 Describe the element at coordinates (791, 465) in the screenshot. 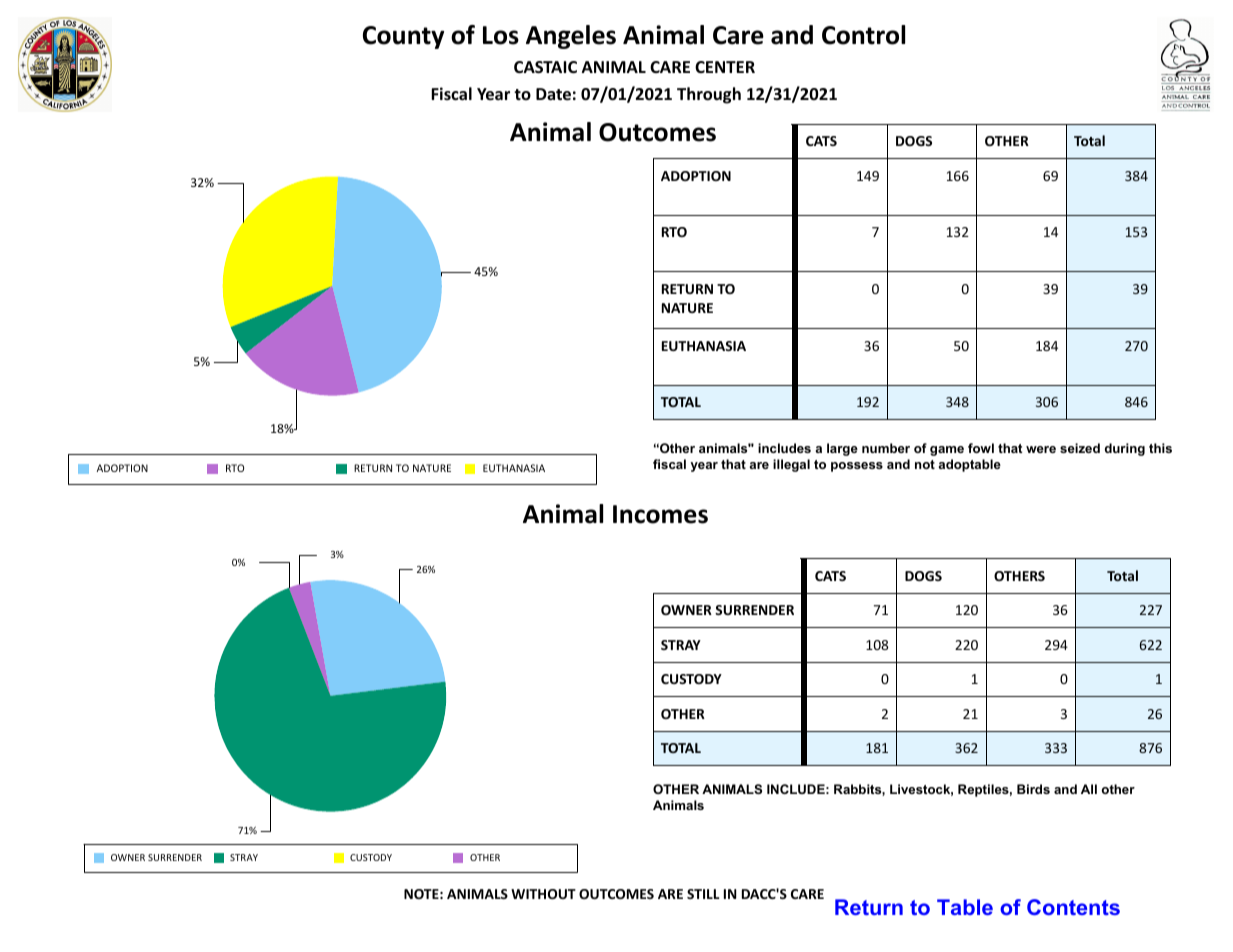

I see `illegal` at that location.
